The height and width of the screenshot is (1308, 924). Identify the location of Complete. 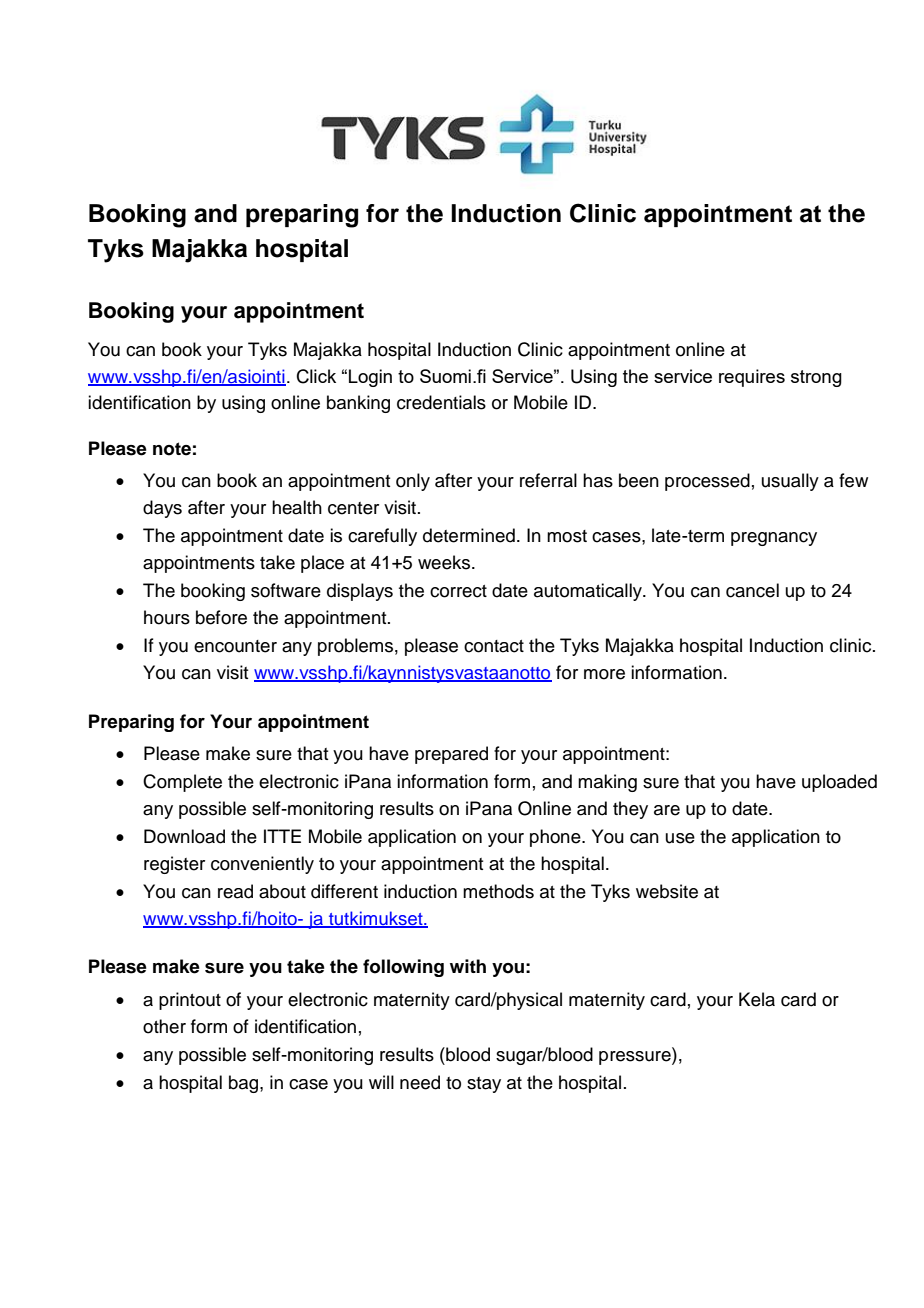
(182, 783).
